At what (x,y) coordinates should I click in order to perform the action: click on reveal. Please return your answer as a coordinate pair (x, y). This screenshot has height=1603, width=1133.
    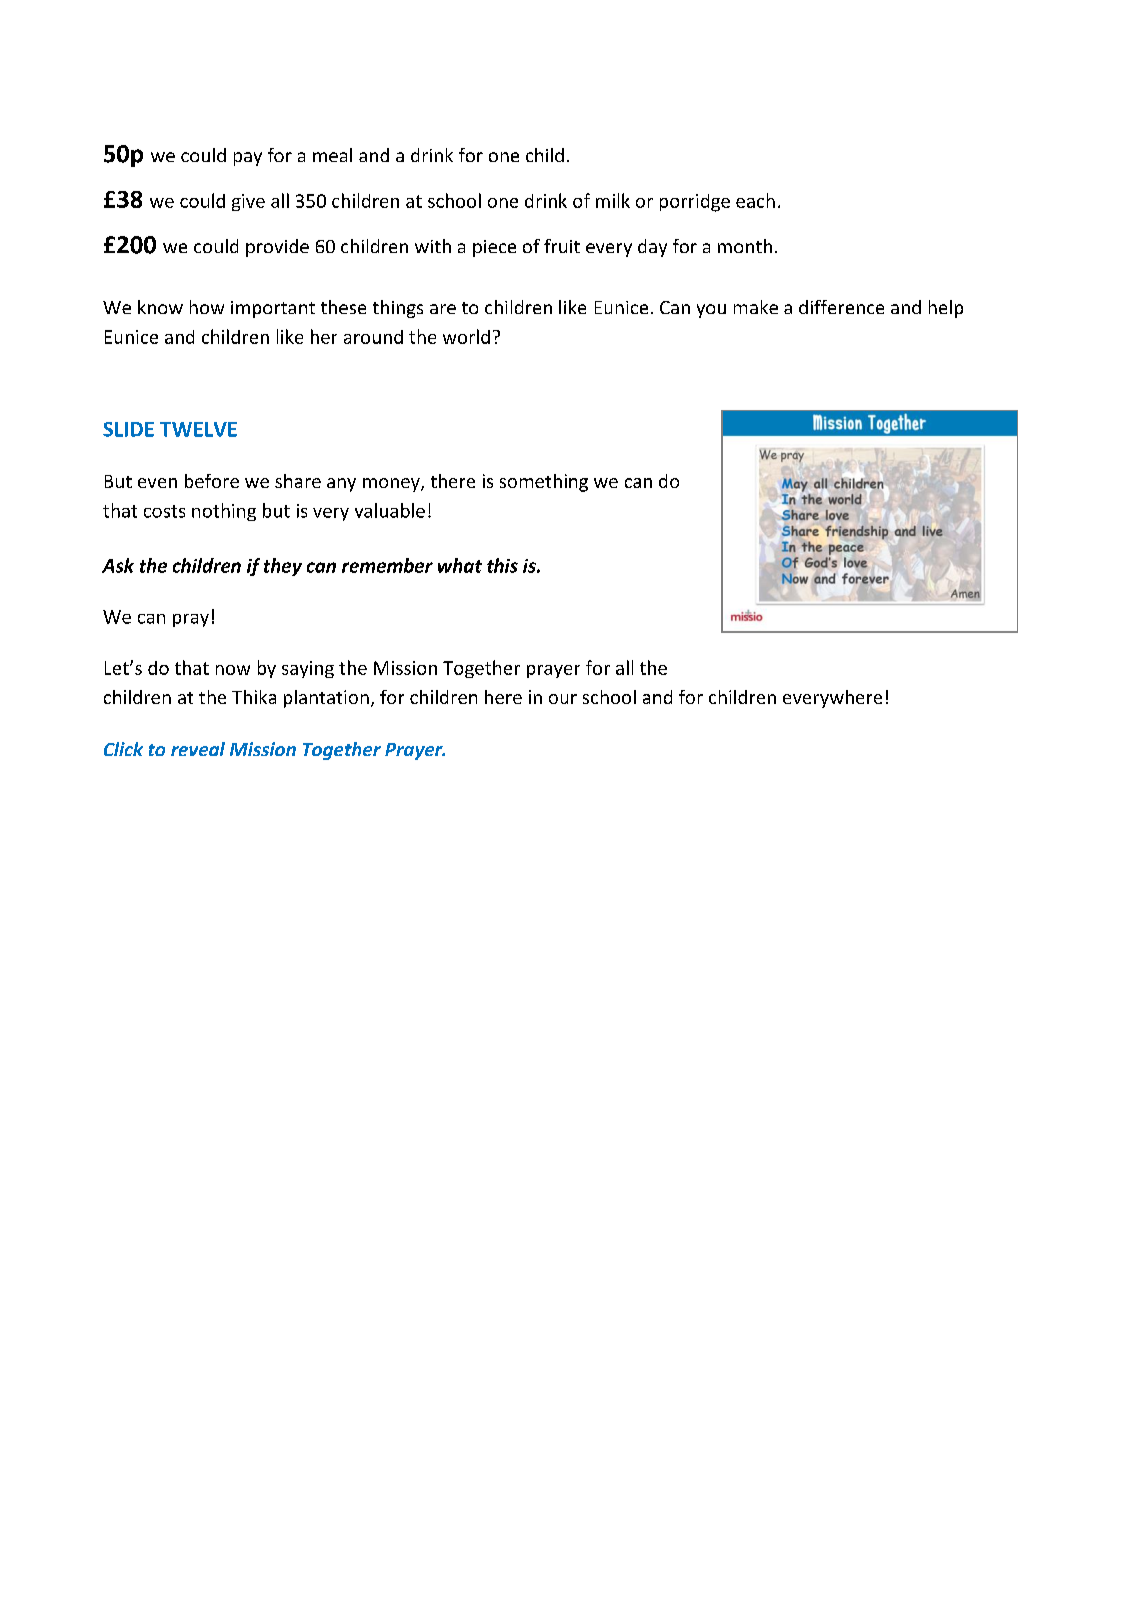
    Looking at the image, I should click on (198, 749).
